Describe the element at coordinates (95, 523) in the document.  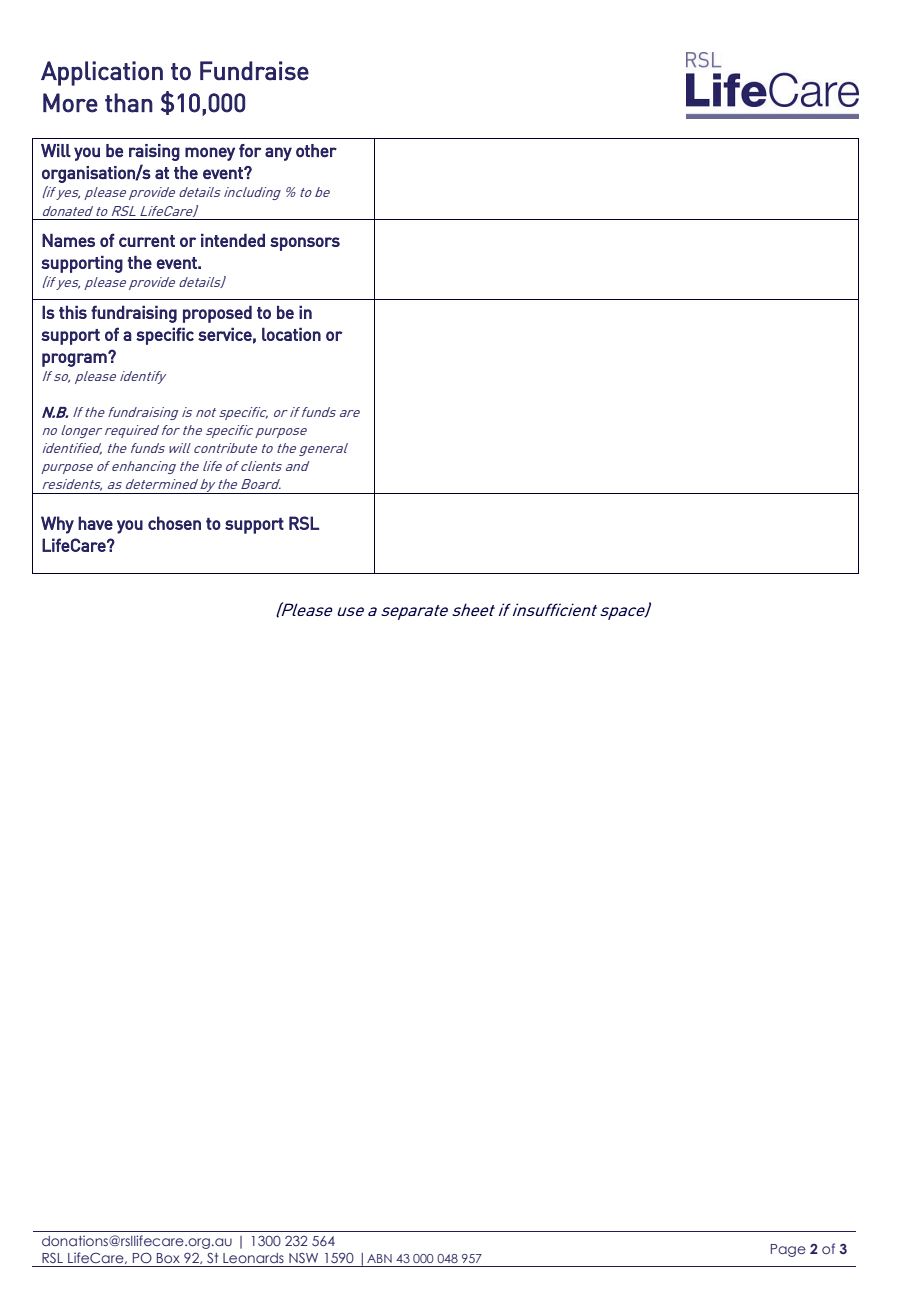
I see `have` at that location.
